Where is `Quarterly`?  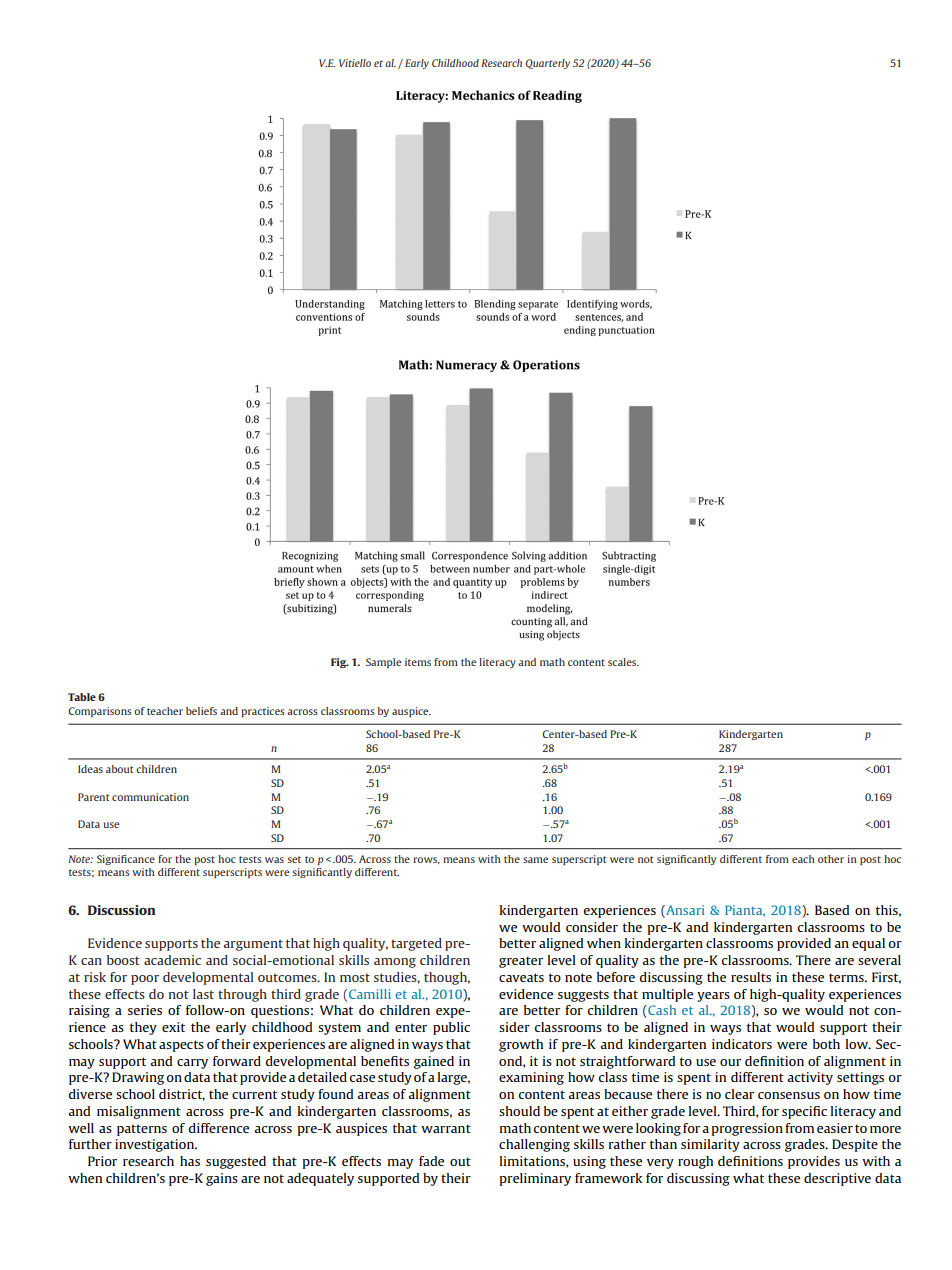
Quarterly is located at coordinates (548, 64).
